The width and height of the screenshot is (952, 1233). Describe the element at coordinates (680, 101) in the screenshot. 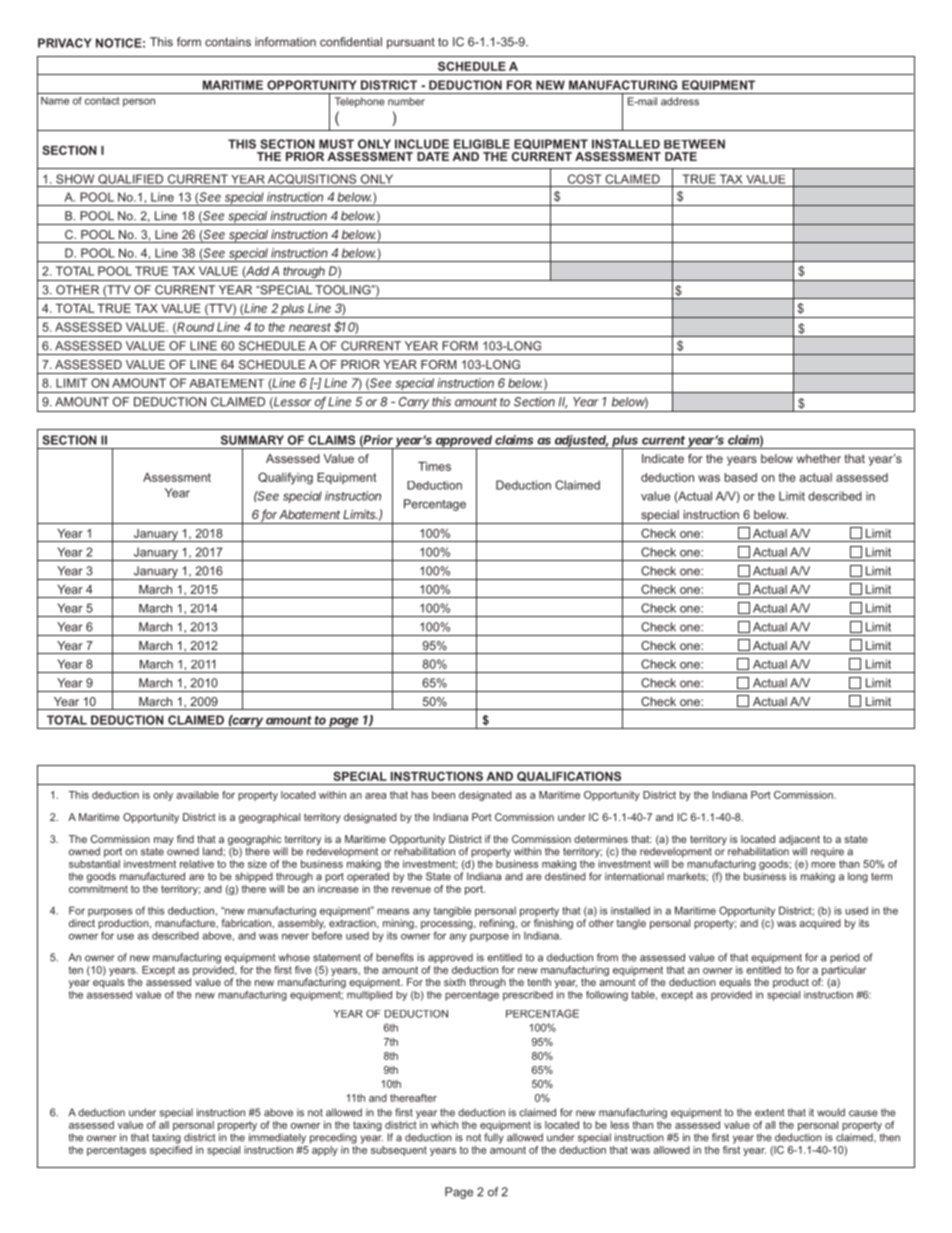

I see `address` at that location.
